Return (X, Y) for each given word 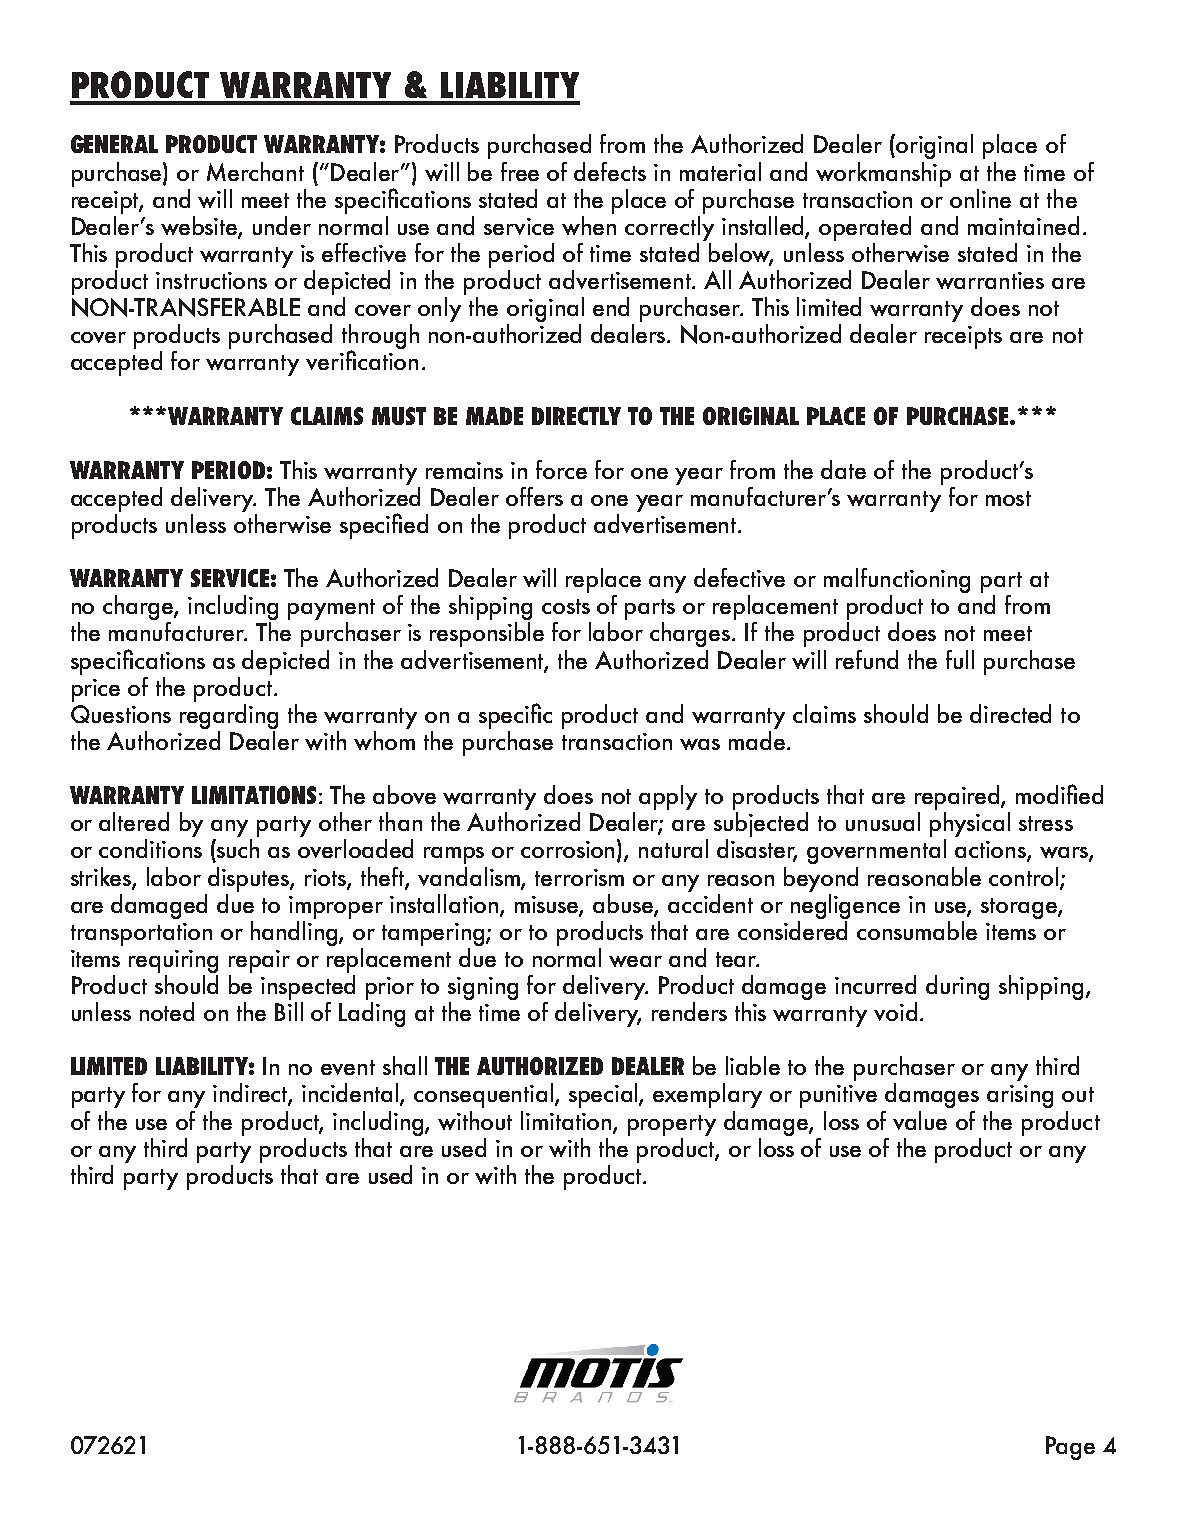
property (672, 1125)
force (561, 469)
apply (668, 797)
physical (970, 824)
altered (134, 821)
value (920, 1120)
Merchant (255, 171)
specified (384, 526)
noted (167, 1011)
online (980, 198)
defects (610, 171)
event (348, 1067)
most (1008, 498)
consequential (485, 1095)
